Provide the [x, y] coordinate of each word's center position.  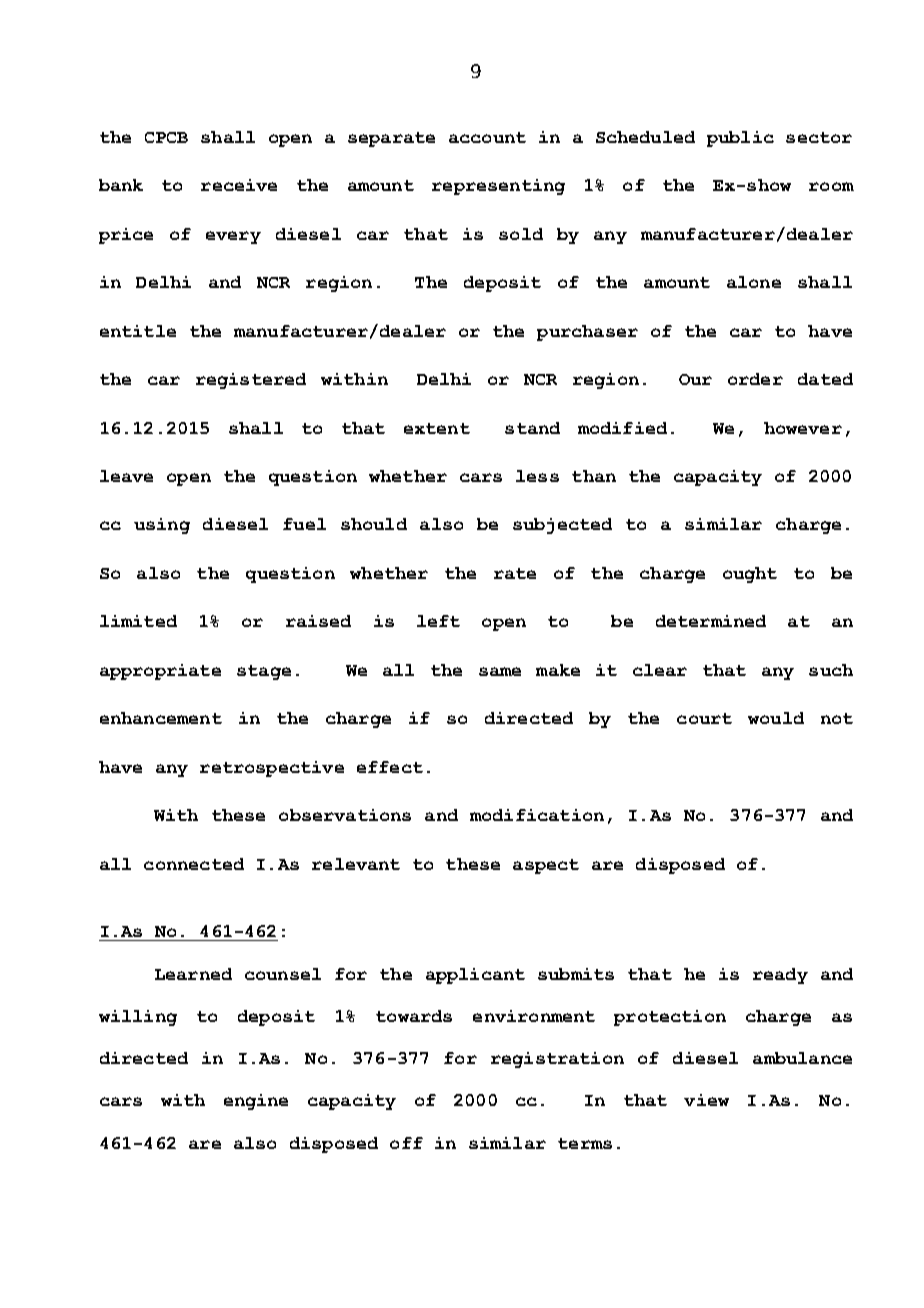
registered [251, 381]
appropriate [160, 672]
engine [256, 1102]
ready [780, 976]
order [755, 379]
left [438, 621]
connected [194, 864]
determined [711, 621]
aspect [546, 866]
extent [437, 428]
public [740, 139]
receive [239, 185]
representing [498, 187]
